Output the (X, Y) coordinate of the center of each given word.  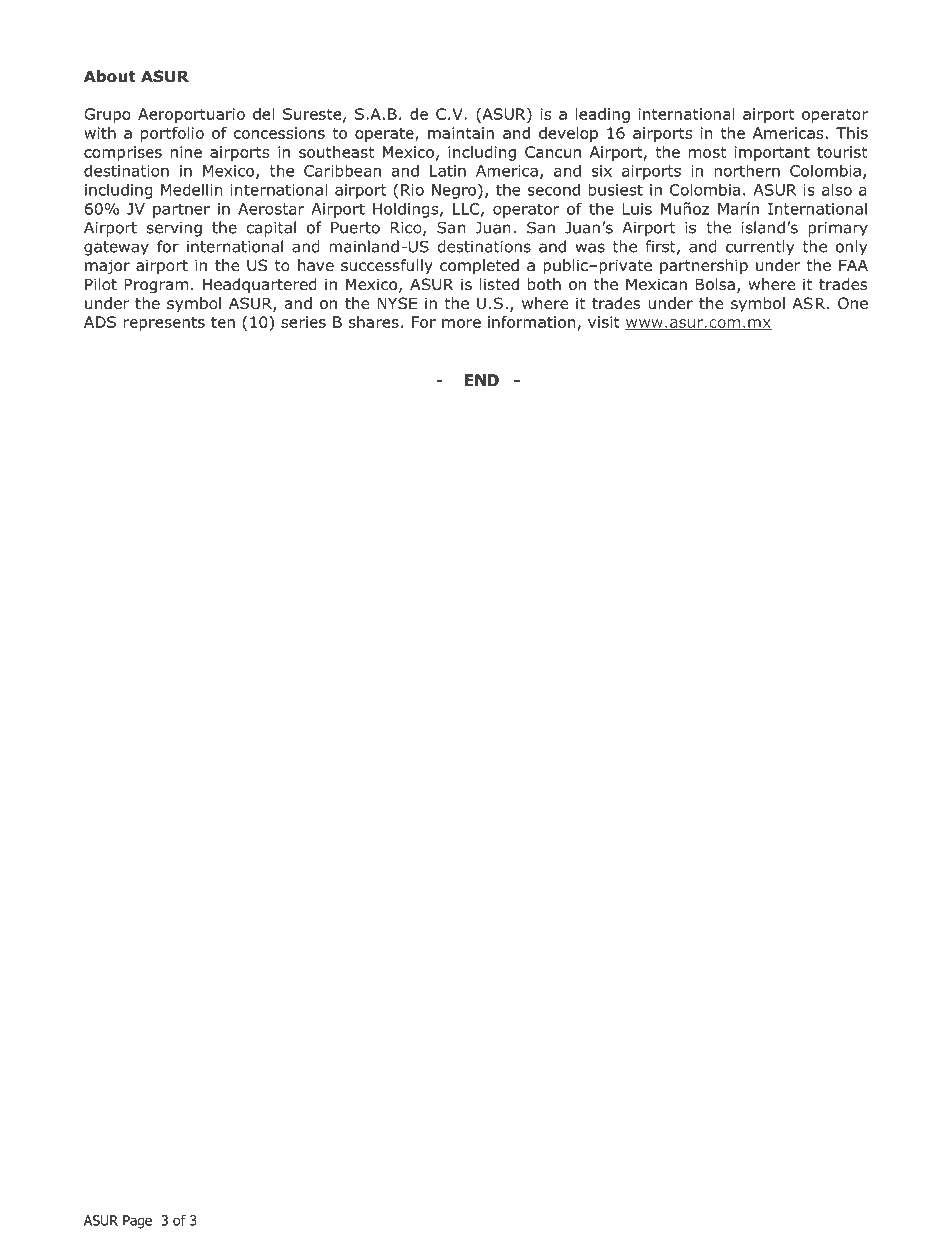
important (772, 153)
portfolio (172, 134)
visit (604, 322)
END (482, 380)
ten (223, 322)
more (461, 323)
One (853, 303)
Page (137, 1222)
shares (374, 322)
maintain (461, 133)
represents (164, 324)
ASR (810, 303)
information (532, 322)
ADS (100, 322)
